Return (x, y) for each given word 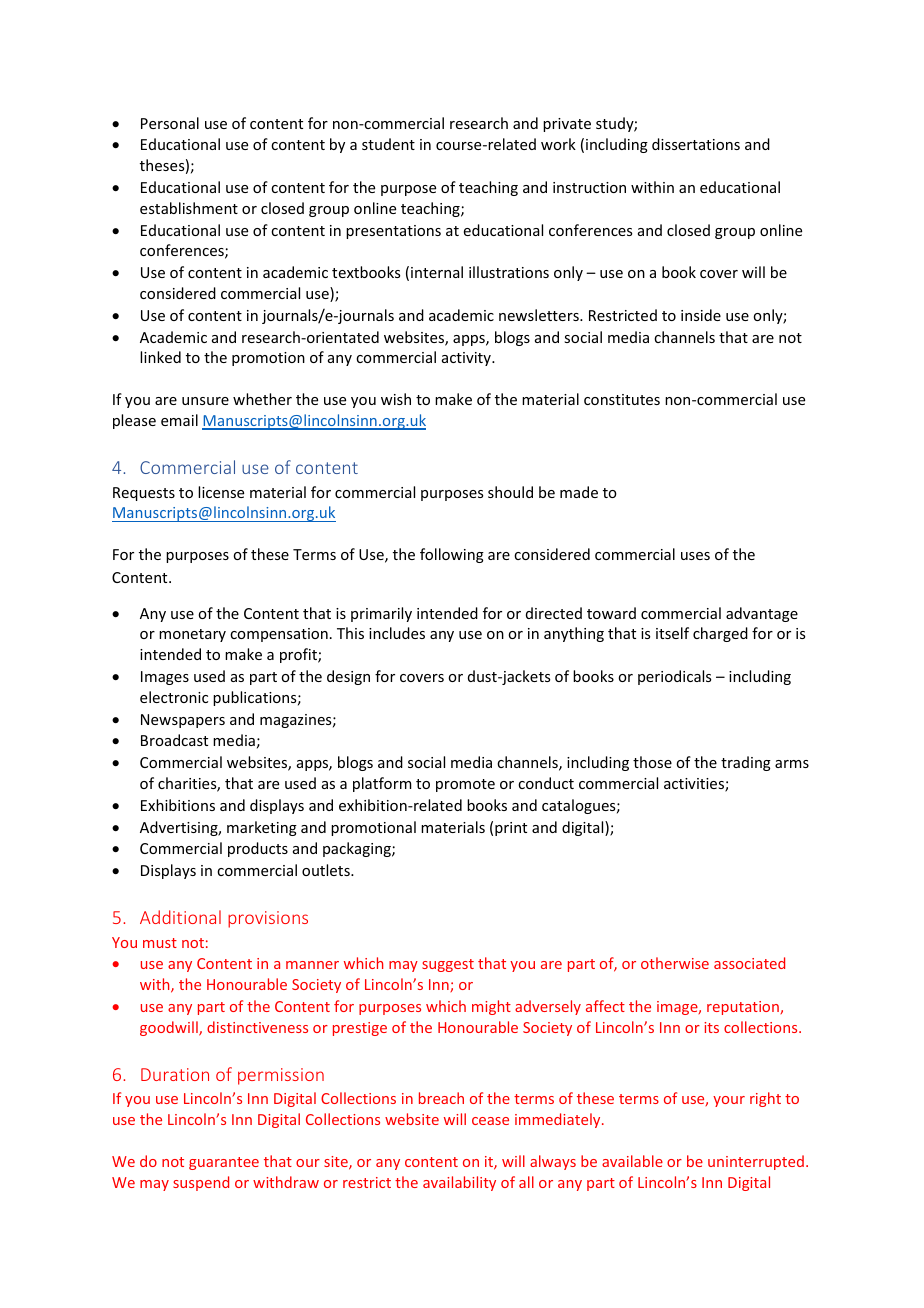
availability (459, 1183)
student (388, 144)
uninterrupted (756, 1162)
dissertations (696, 144)
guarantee (224, 1163)
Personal (170, 123)
